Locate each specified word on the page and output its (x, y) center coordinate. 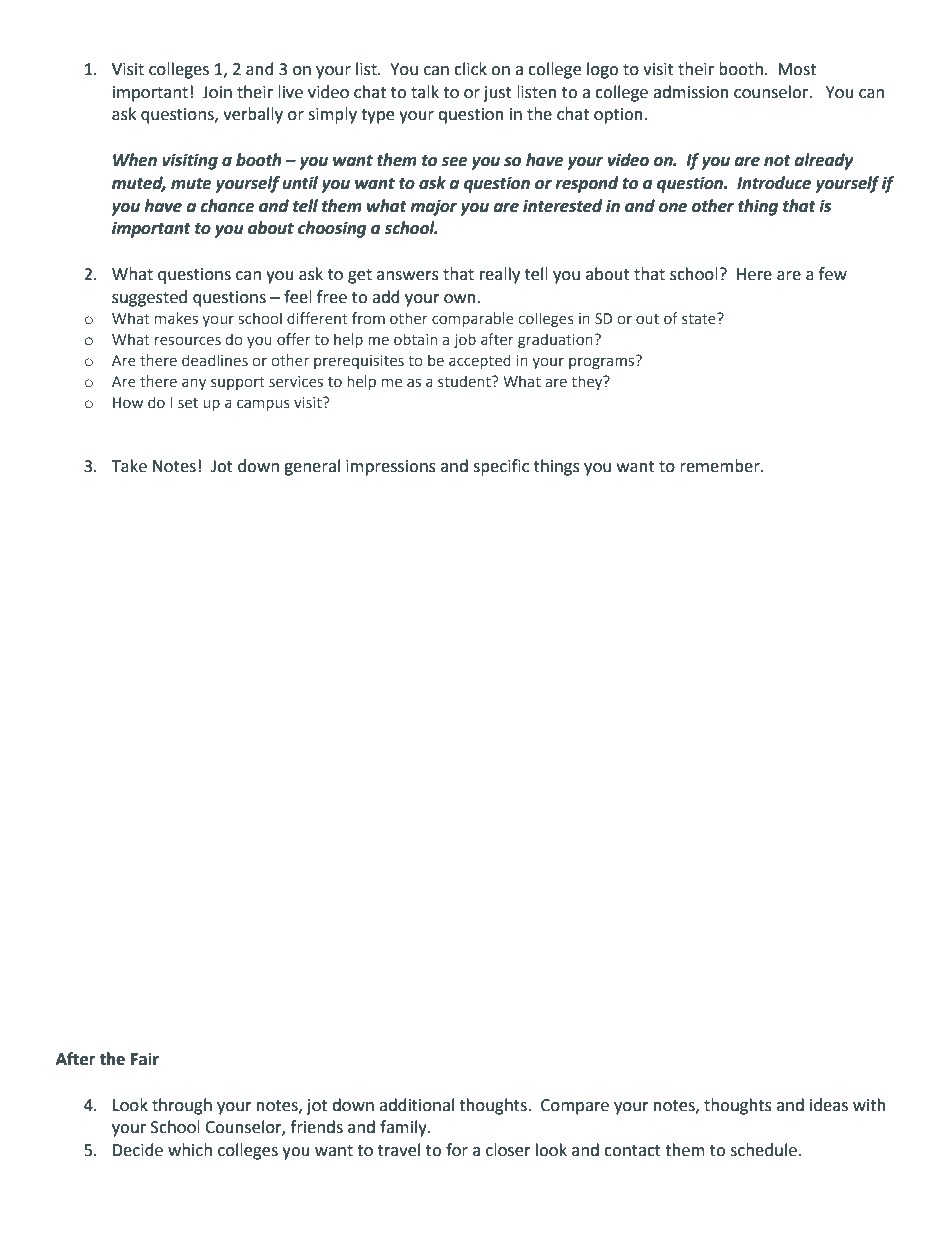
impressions (391, 468)
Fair (145, 1059)
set (188, 403)
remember (721, 466)
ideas (829, 1105)
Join (217, 92)
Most (797, 69)
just (497, 94)
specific (501, 467)
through (182, 1106)
